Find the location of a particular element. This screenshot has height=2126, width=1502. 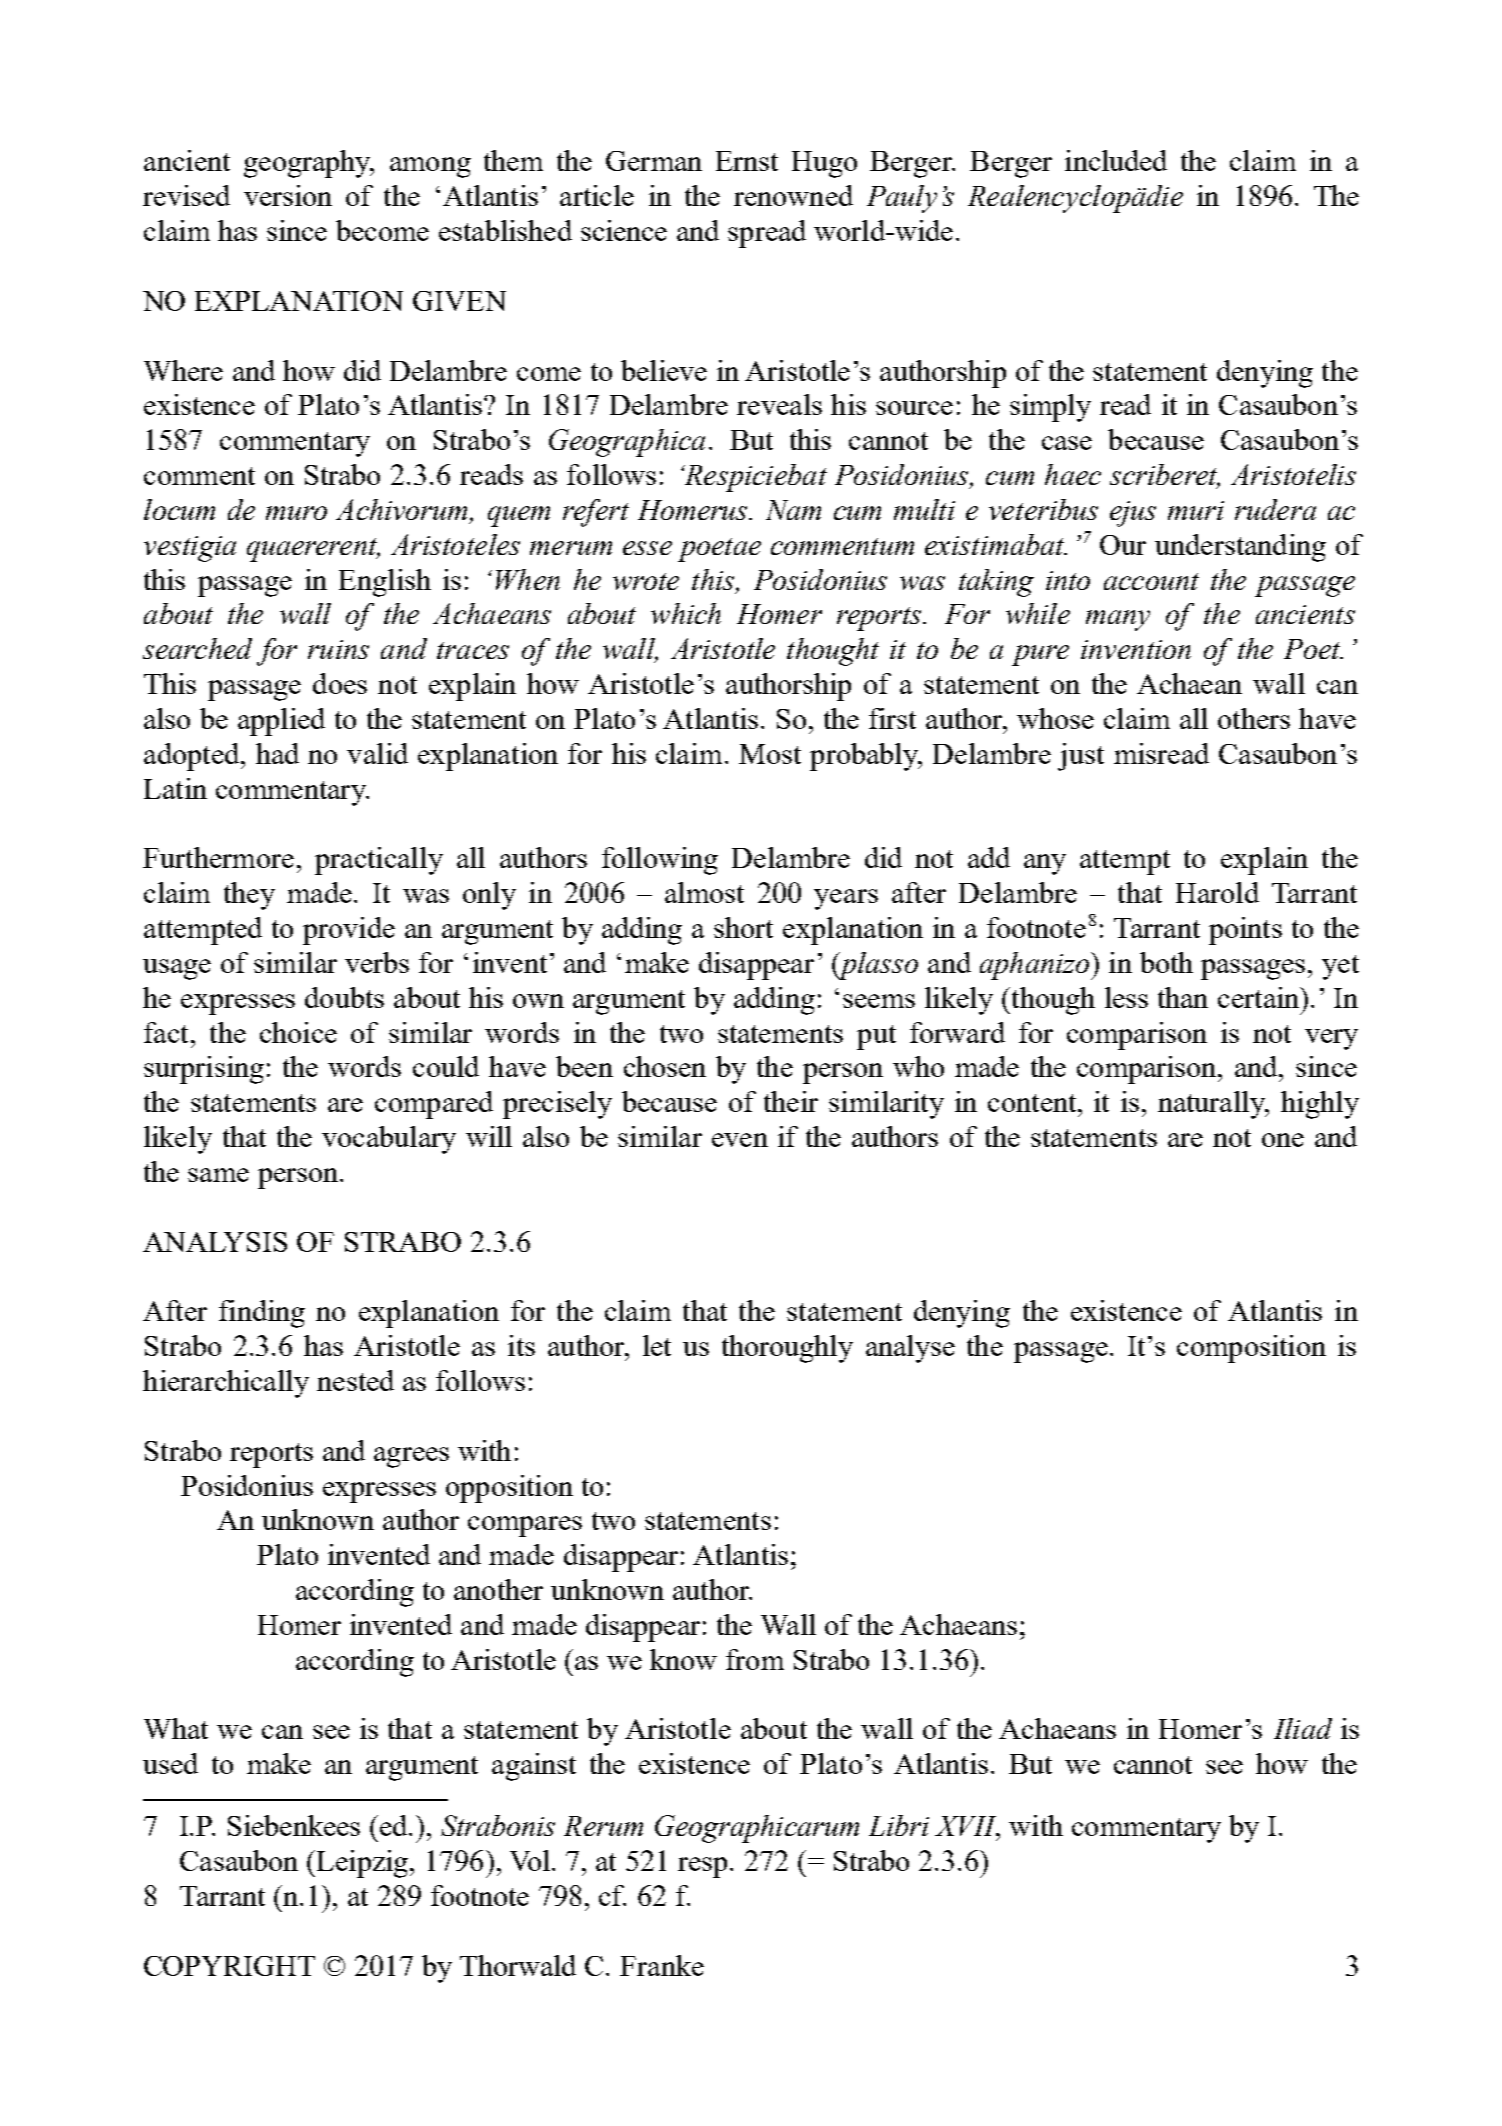

finding is located at coordinates (262, 1314).
